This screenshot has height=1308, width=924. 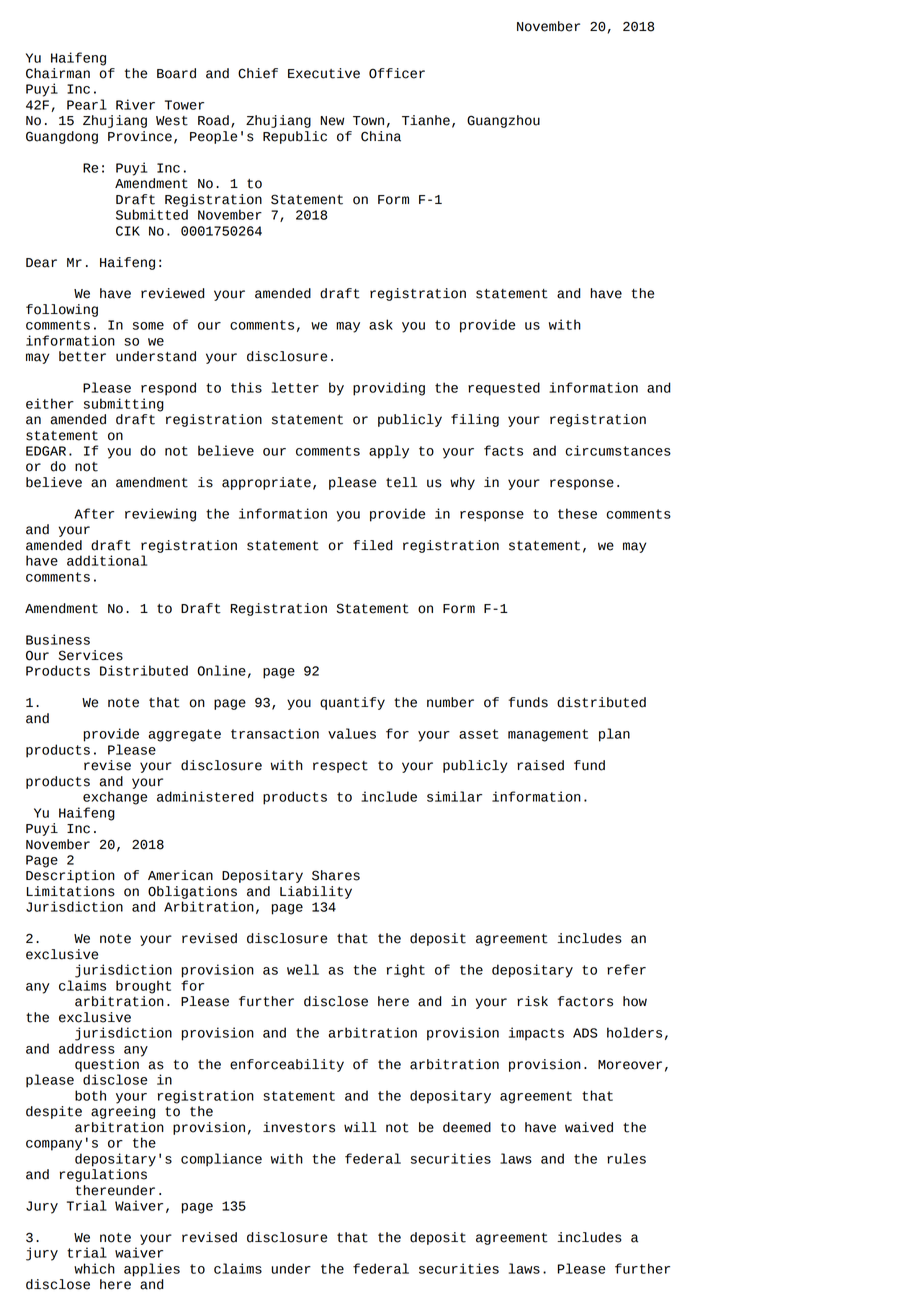 What do you see at coordinates (548, 735) in the screenshot?
I see `management` at bounding box center [548, 735].
